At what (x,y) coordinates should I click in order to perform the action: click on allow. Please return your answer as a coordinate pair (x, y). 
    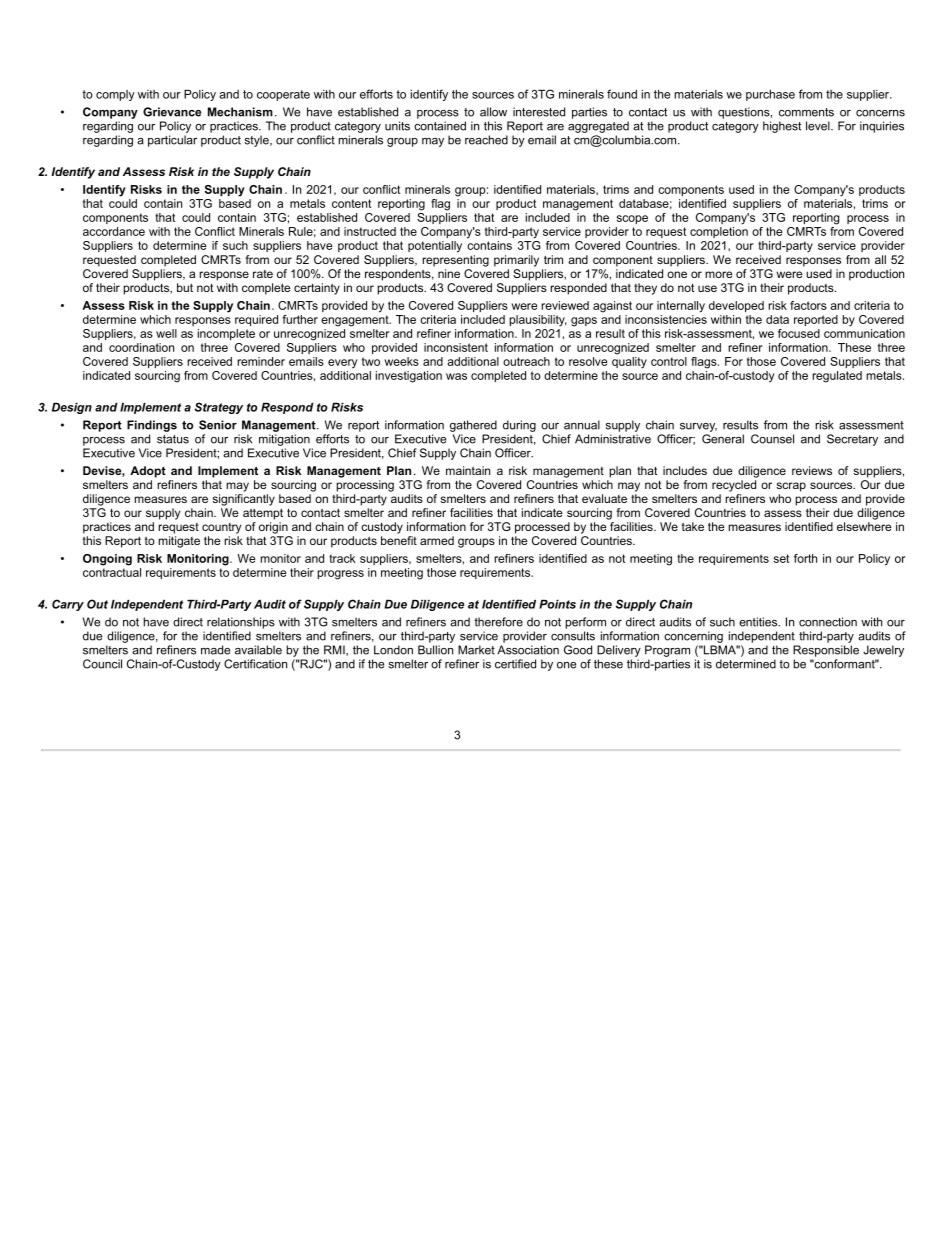
    Looking at the image, I should click on (493, 112).
